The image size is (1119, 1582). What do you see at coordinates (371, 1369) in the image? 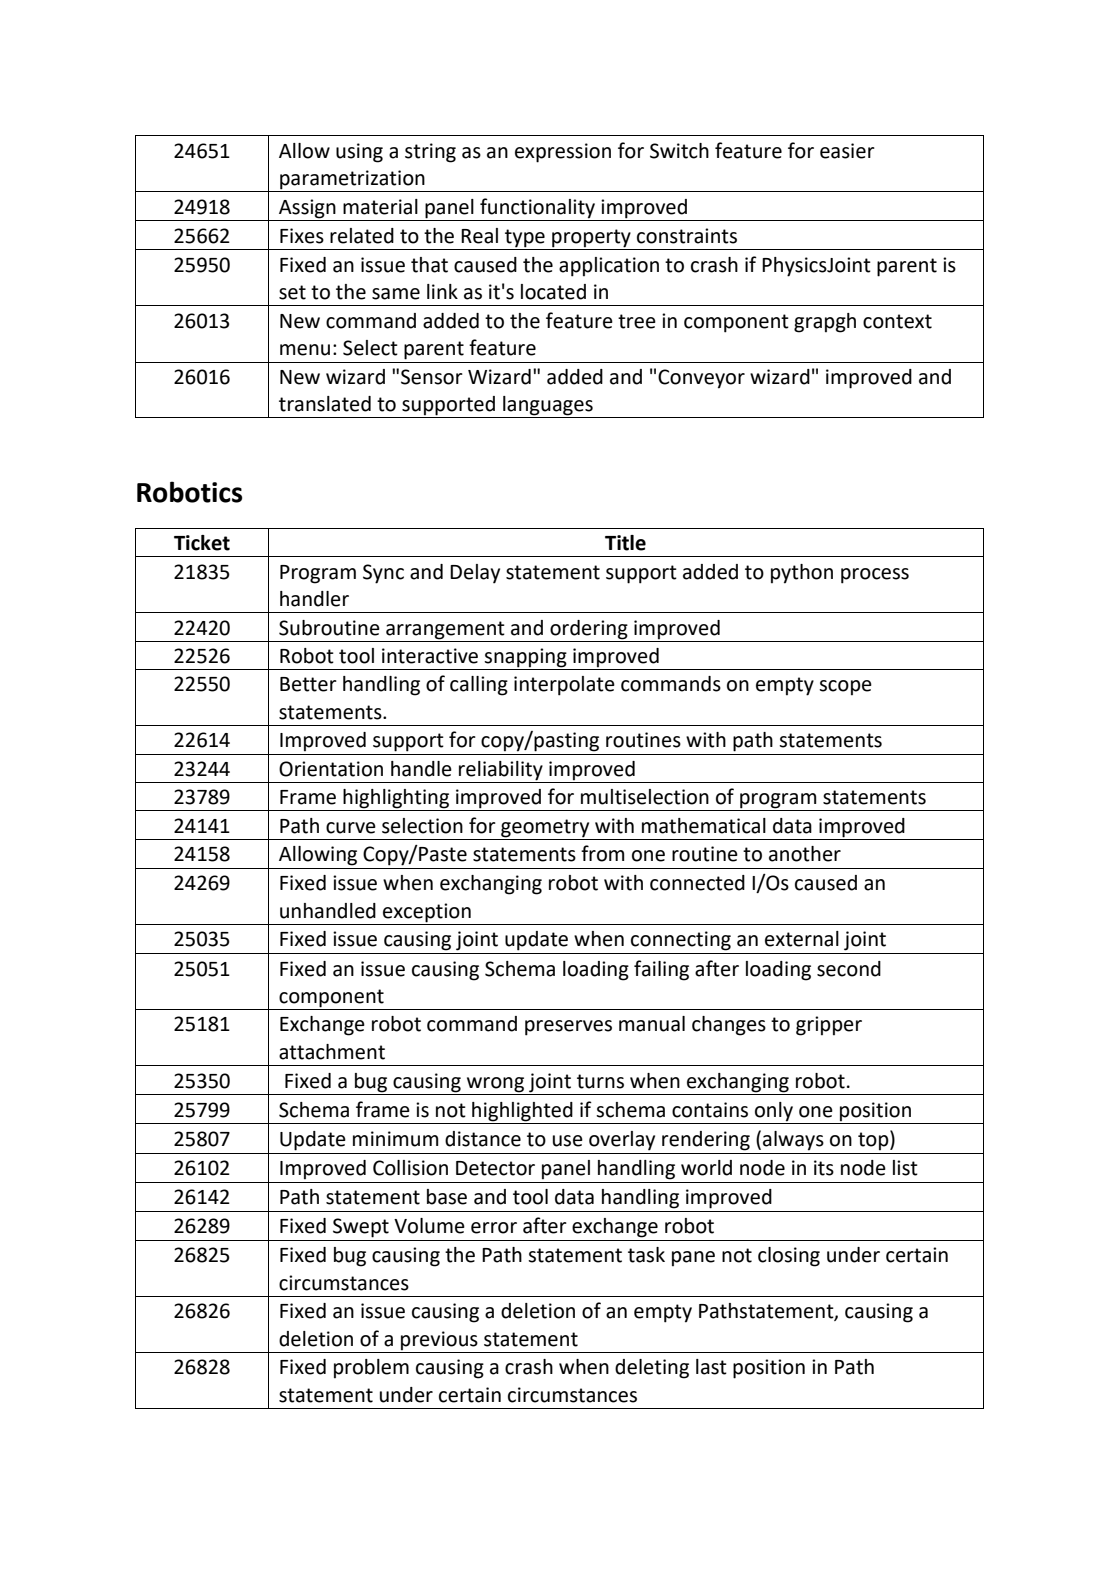
I see `problem` at bounding box center [371, 1369].
